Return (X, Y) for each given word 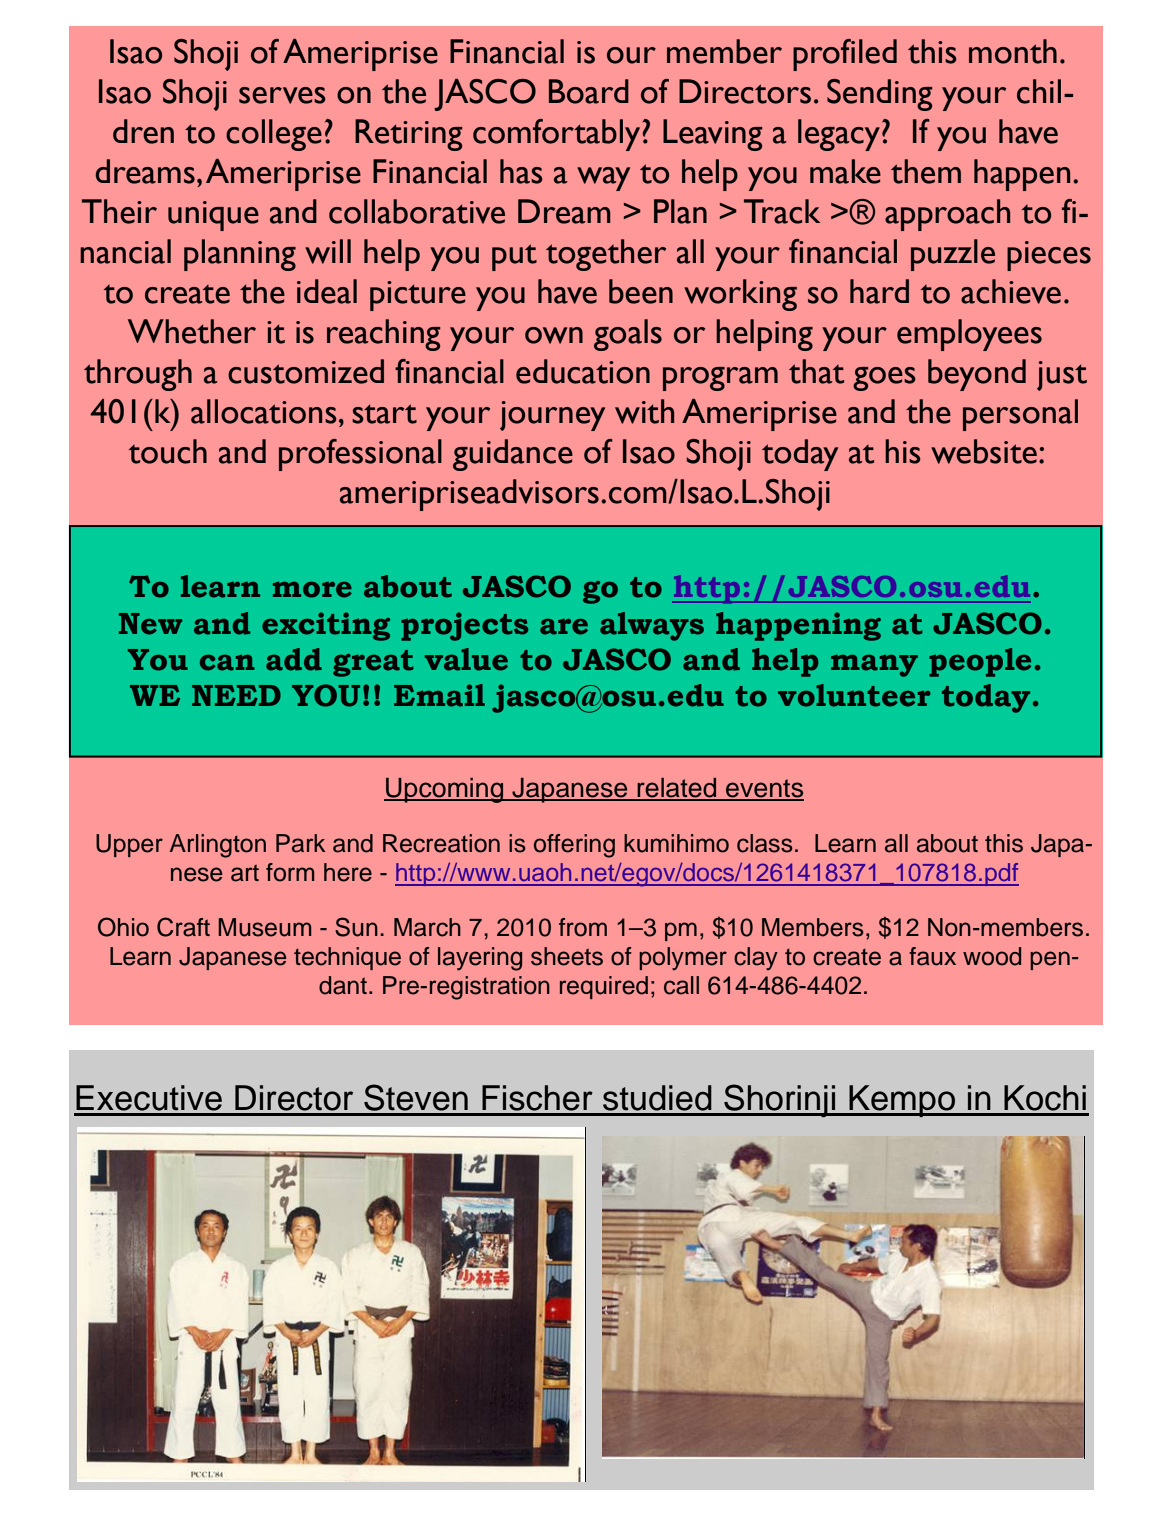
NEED (236, 695)
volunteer (854, 695)
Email (439, 695)
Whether (192, 331)
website (984, 451)
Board (589, 91)
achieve (1011, 291)
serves (282, 95)
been (641, 291)
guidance (513, 455)
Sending (880, 95)
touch (168, 451)
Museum (264, 927)
